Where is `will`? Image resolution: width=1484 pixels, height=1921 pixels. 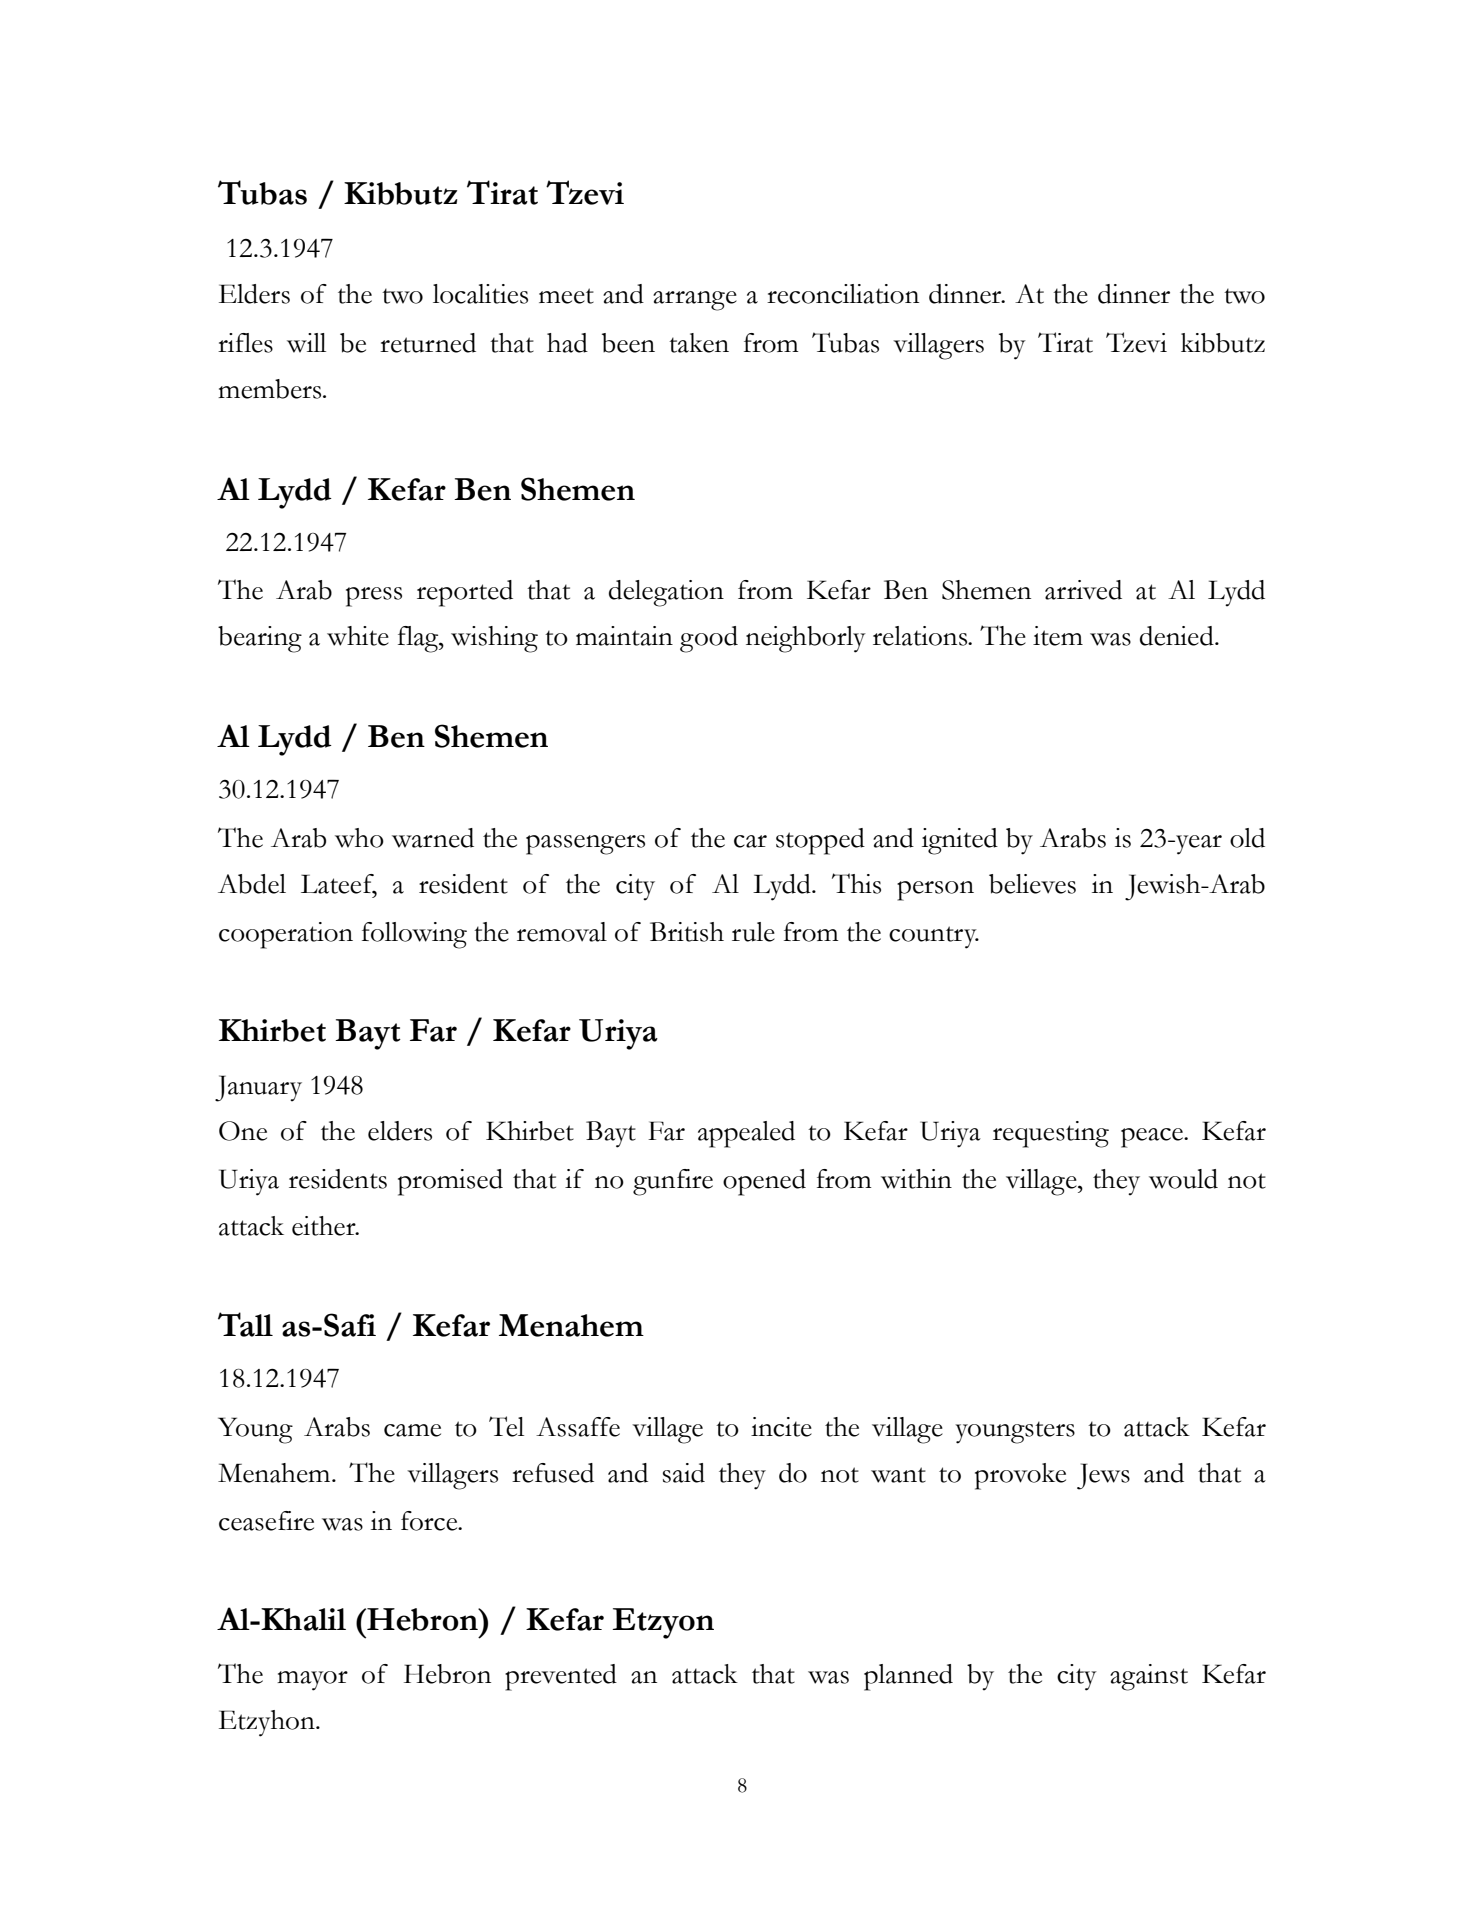 will is located at coordinates (306, 343).
